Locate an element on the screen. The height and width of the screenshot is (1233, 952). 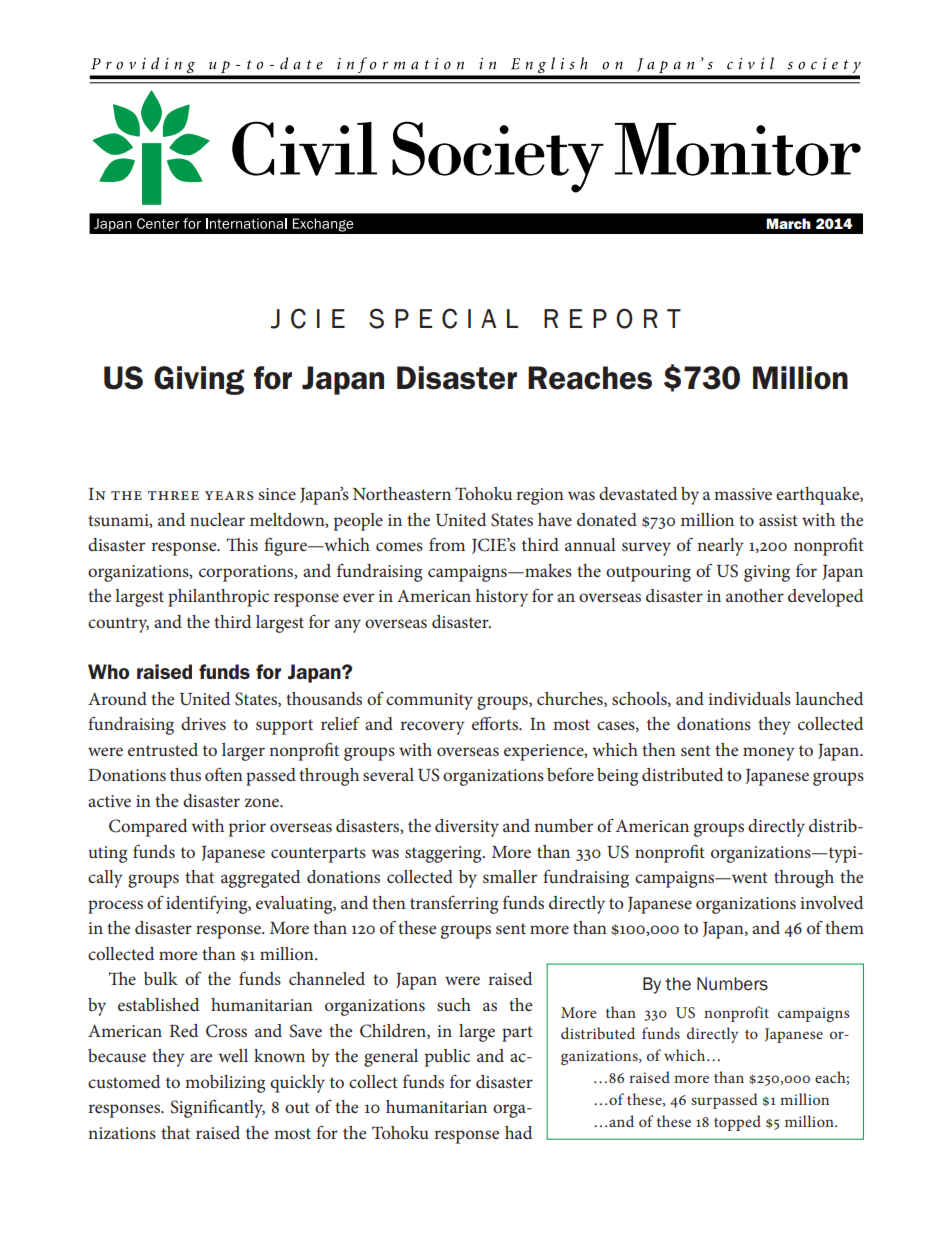
nuclear is located at coordinates (217, 519).
